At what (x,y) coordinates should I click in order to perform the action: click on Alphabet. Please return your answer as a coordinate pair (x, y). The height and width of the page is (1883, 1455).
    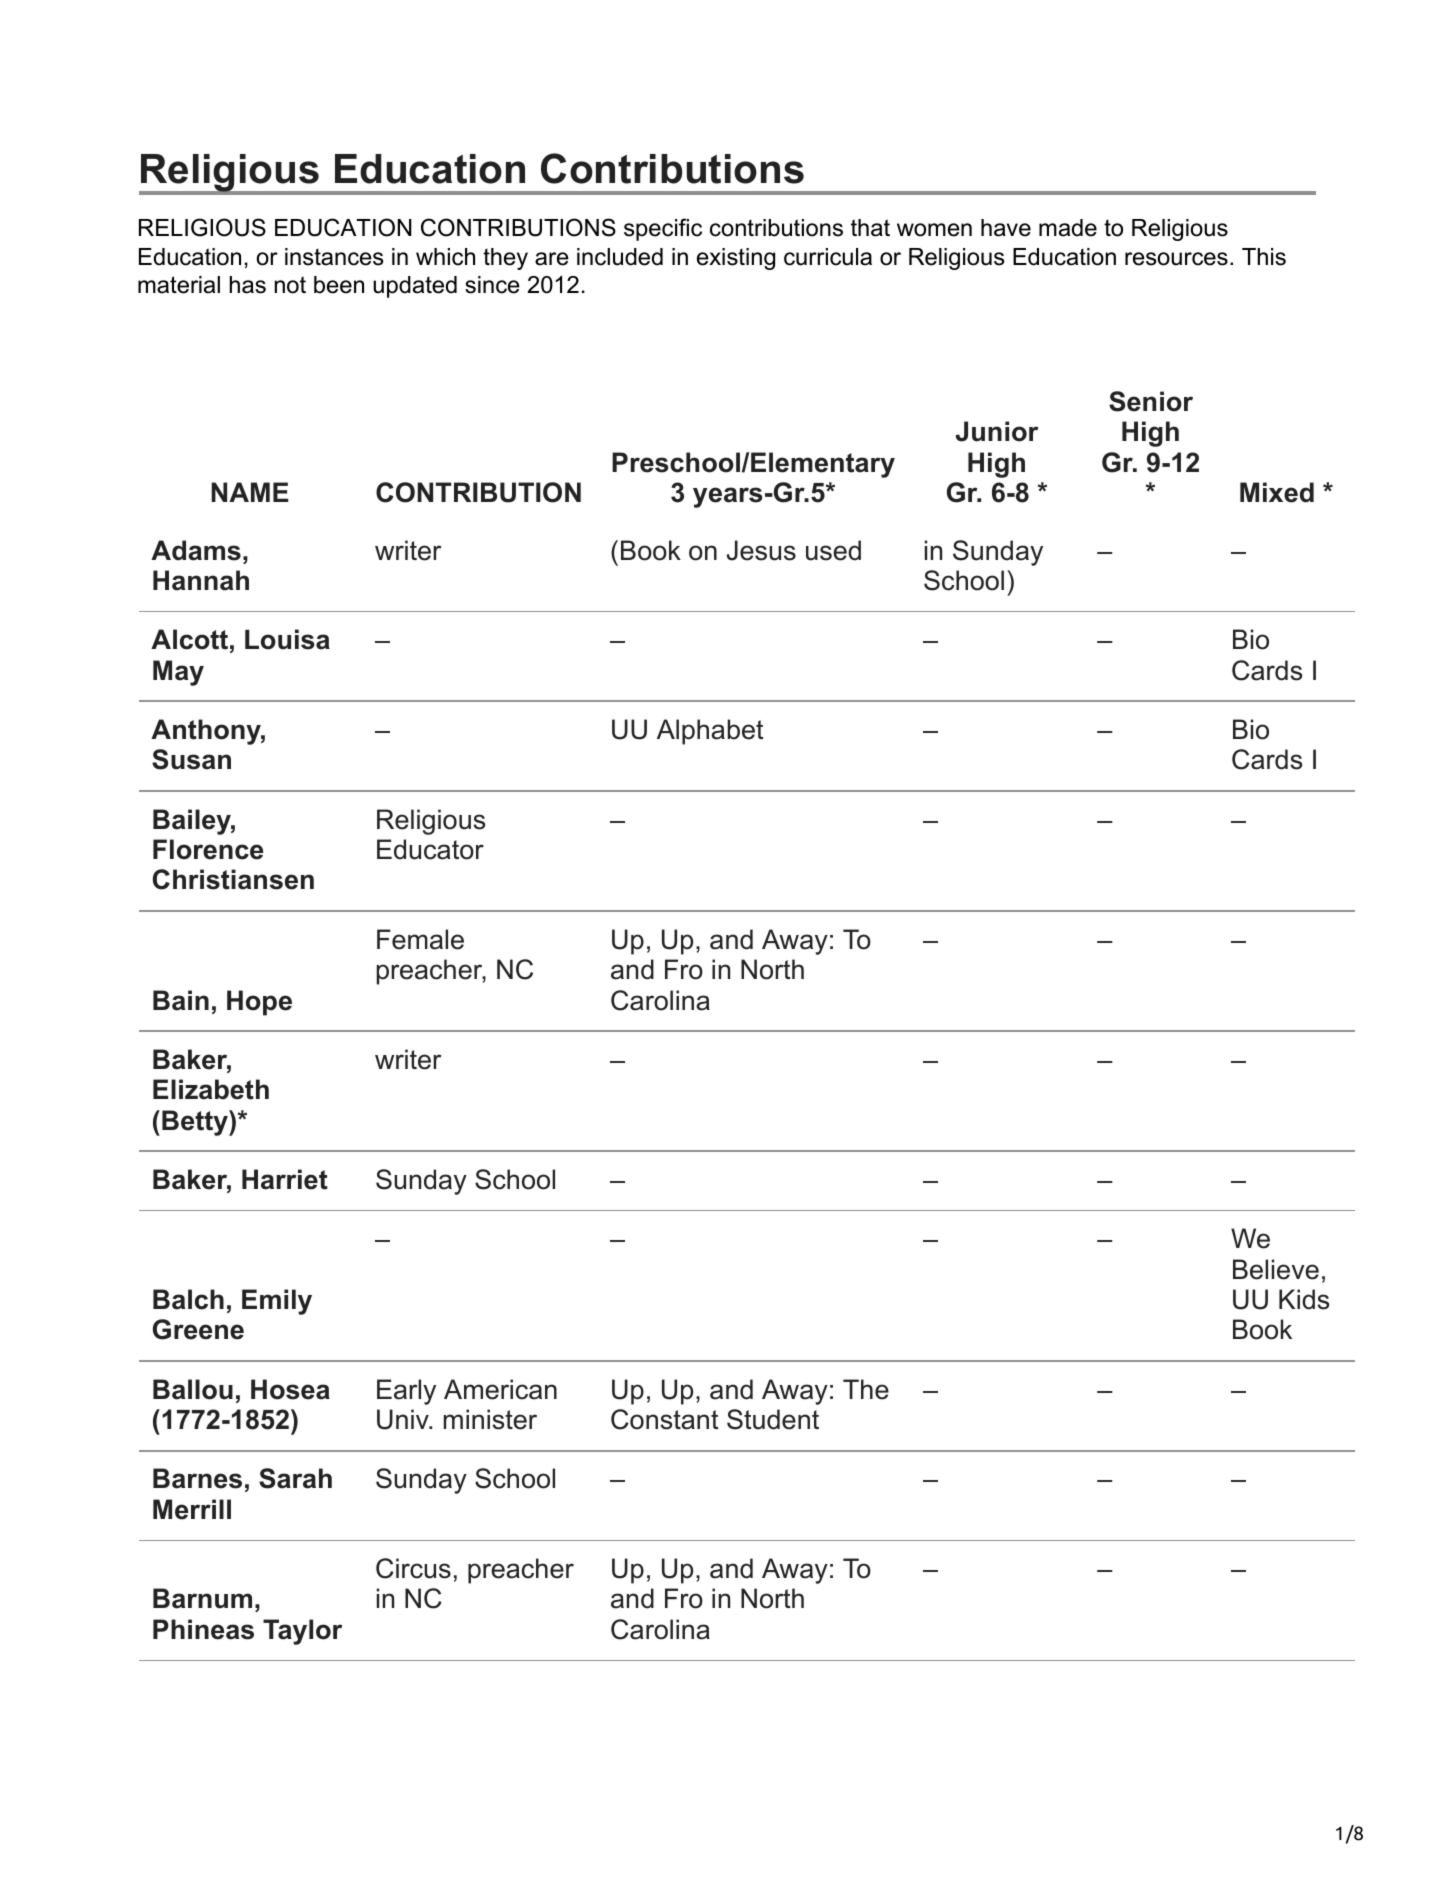
    Looking at the image, I should click on (710, 732).
